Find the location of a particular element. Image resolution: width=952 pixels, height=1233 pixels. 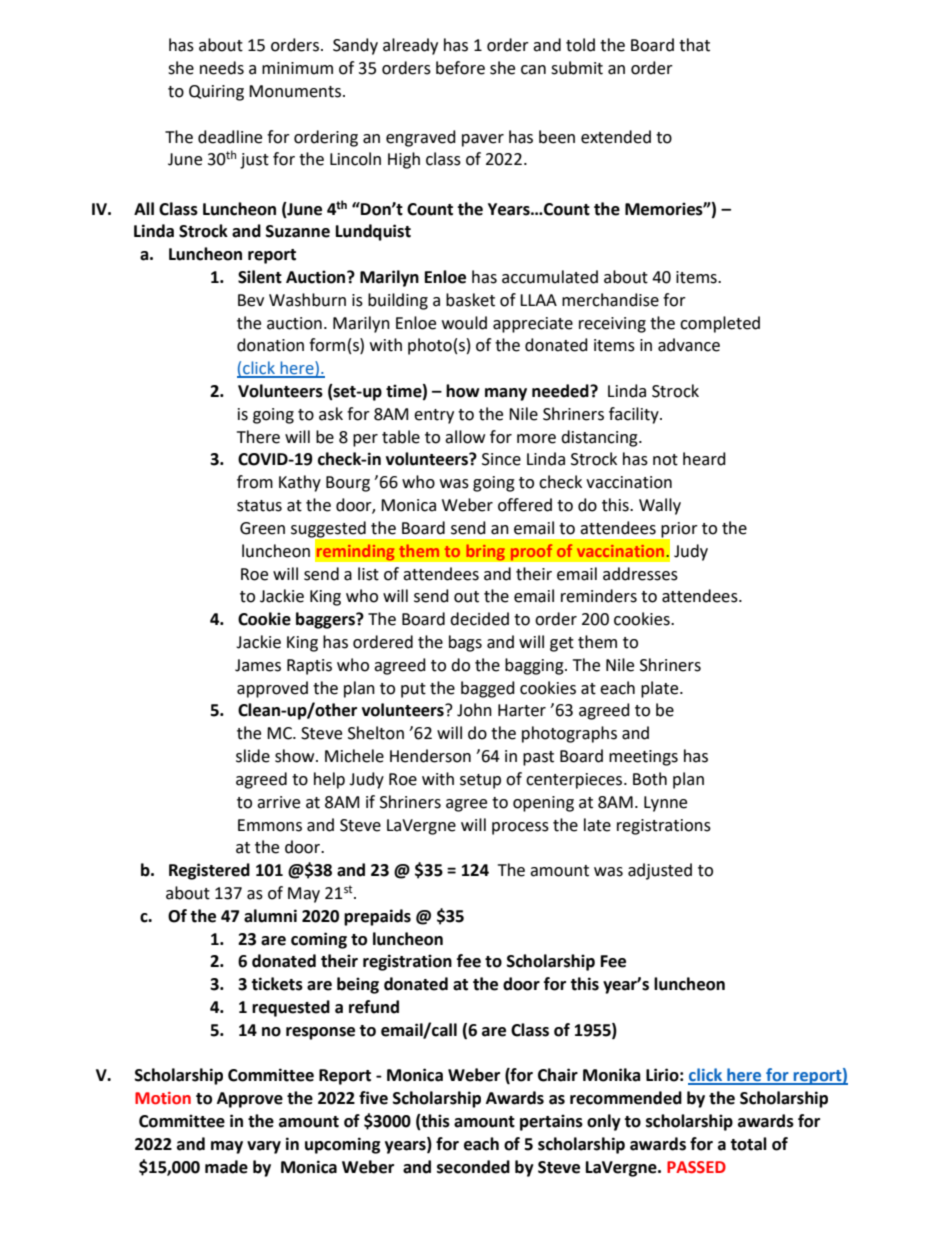

donation is located at coordinates (270, 345).
